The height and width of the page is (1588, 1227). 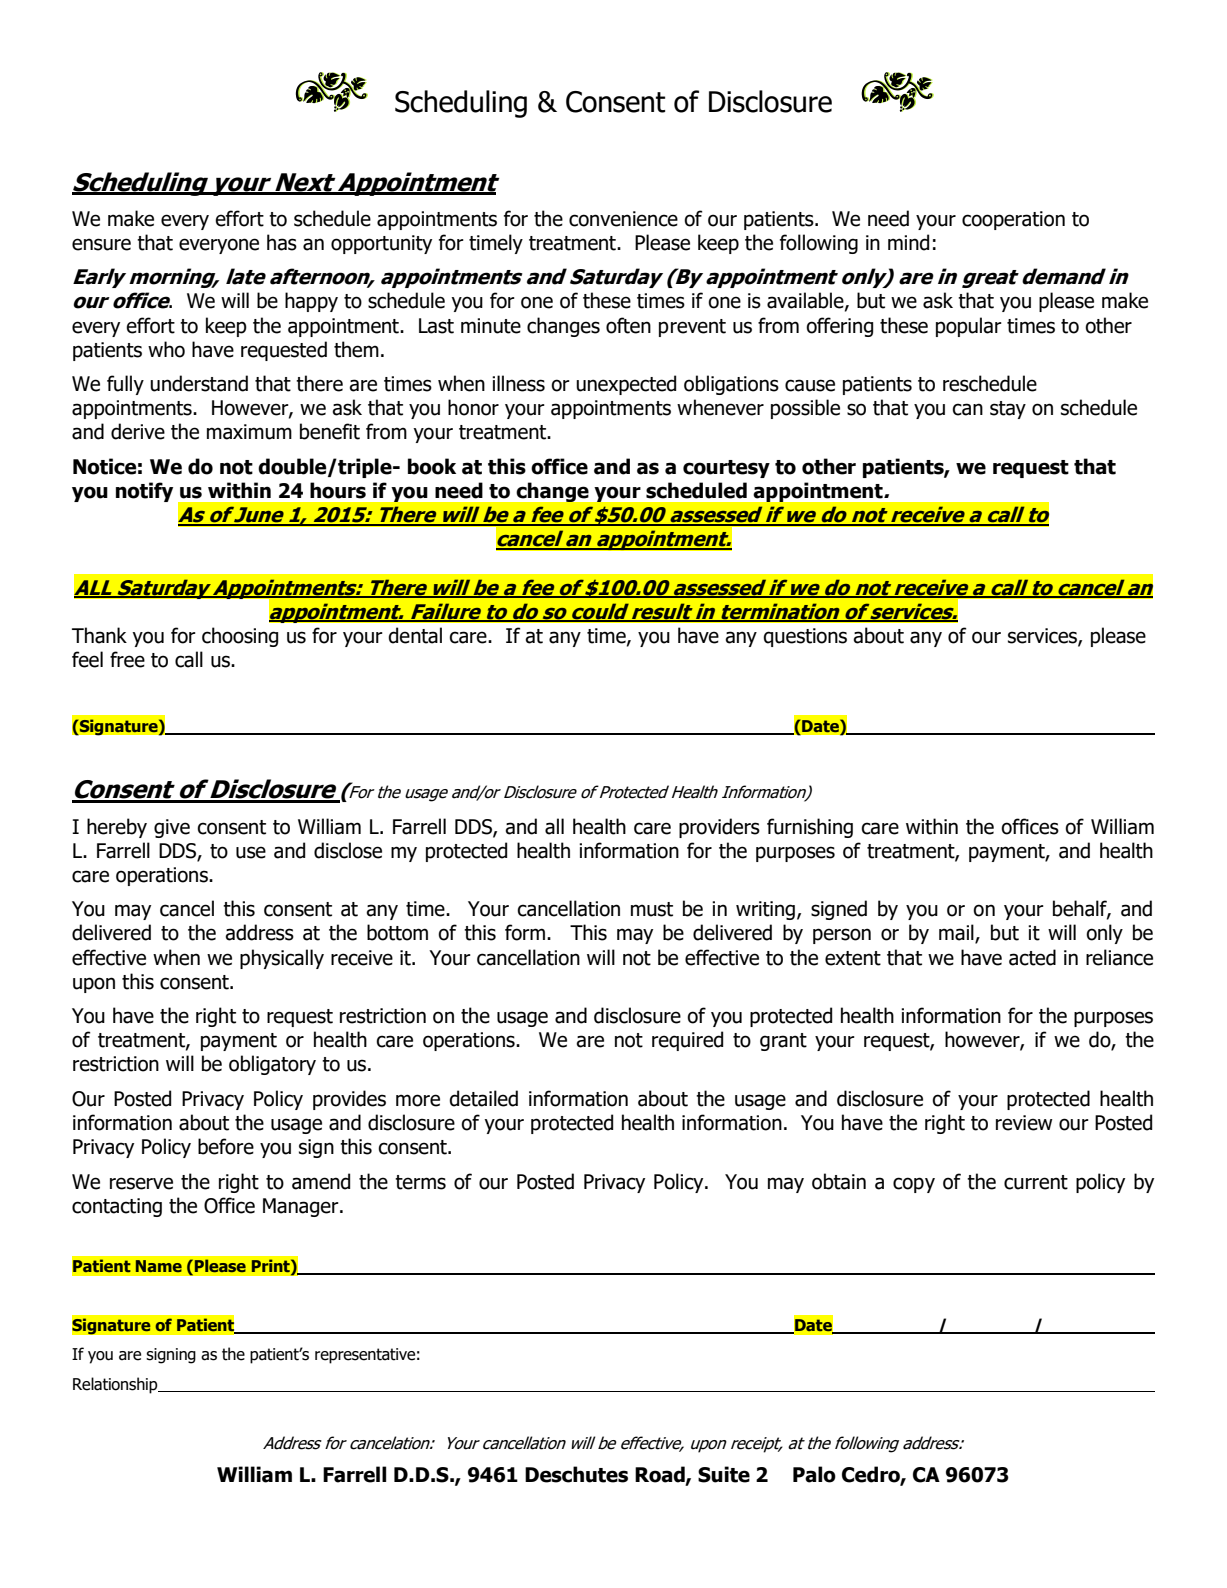 What do you see at coordinates (814, 1474) in the page?
I see `Palo` at bounding box center [814, 1474].
